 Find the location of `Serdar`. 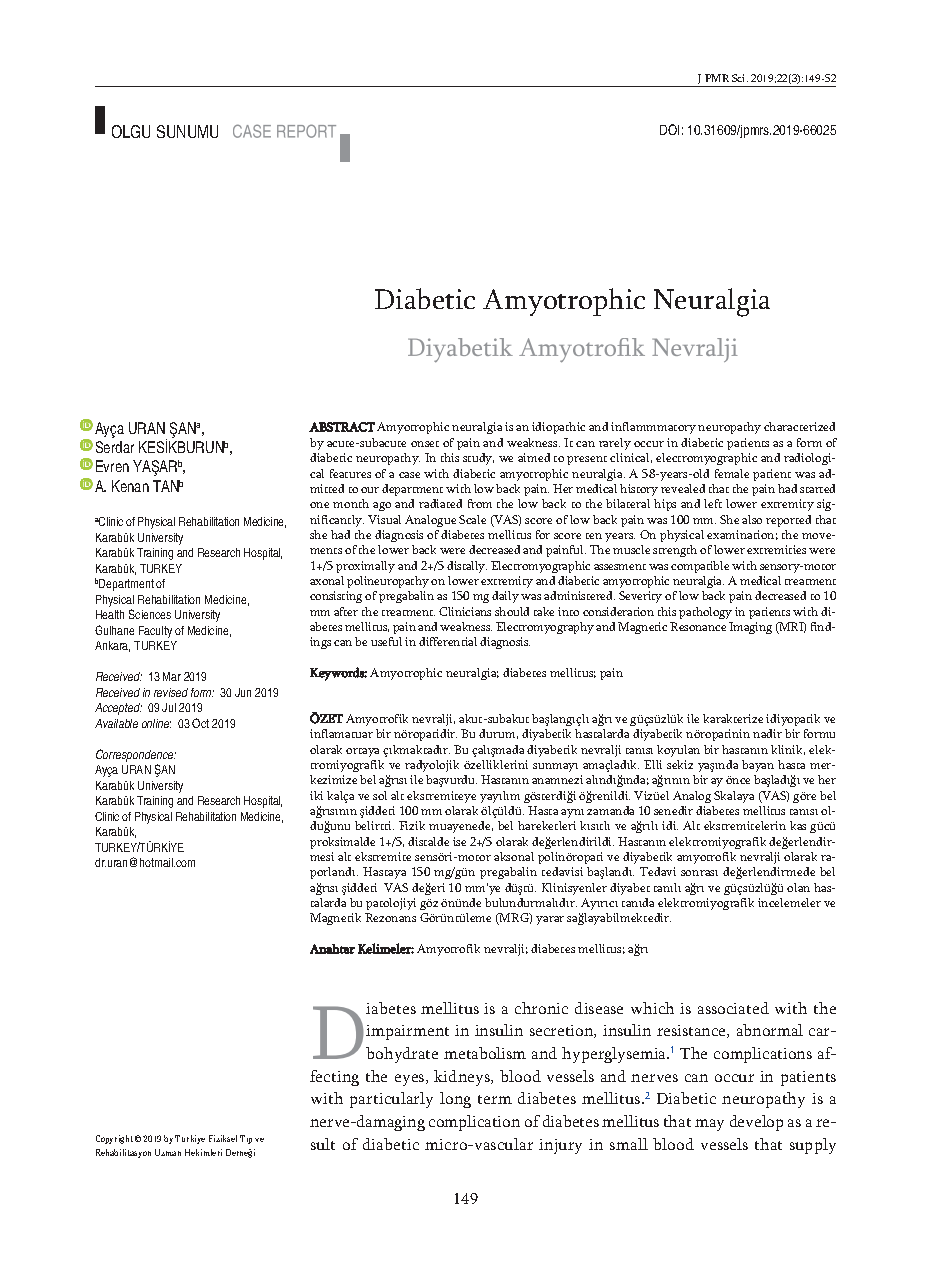

Serdar is located at coordinates (115, 447).
